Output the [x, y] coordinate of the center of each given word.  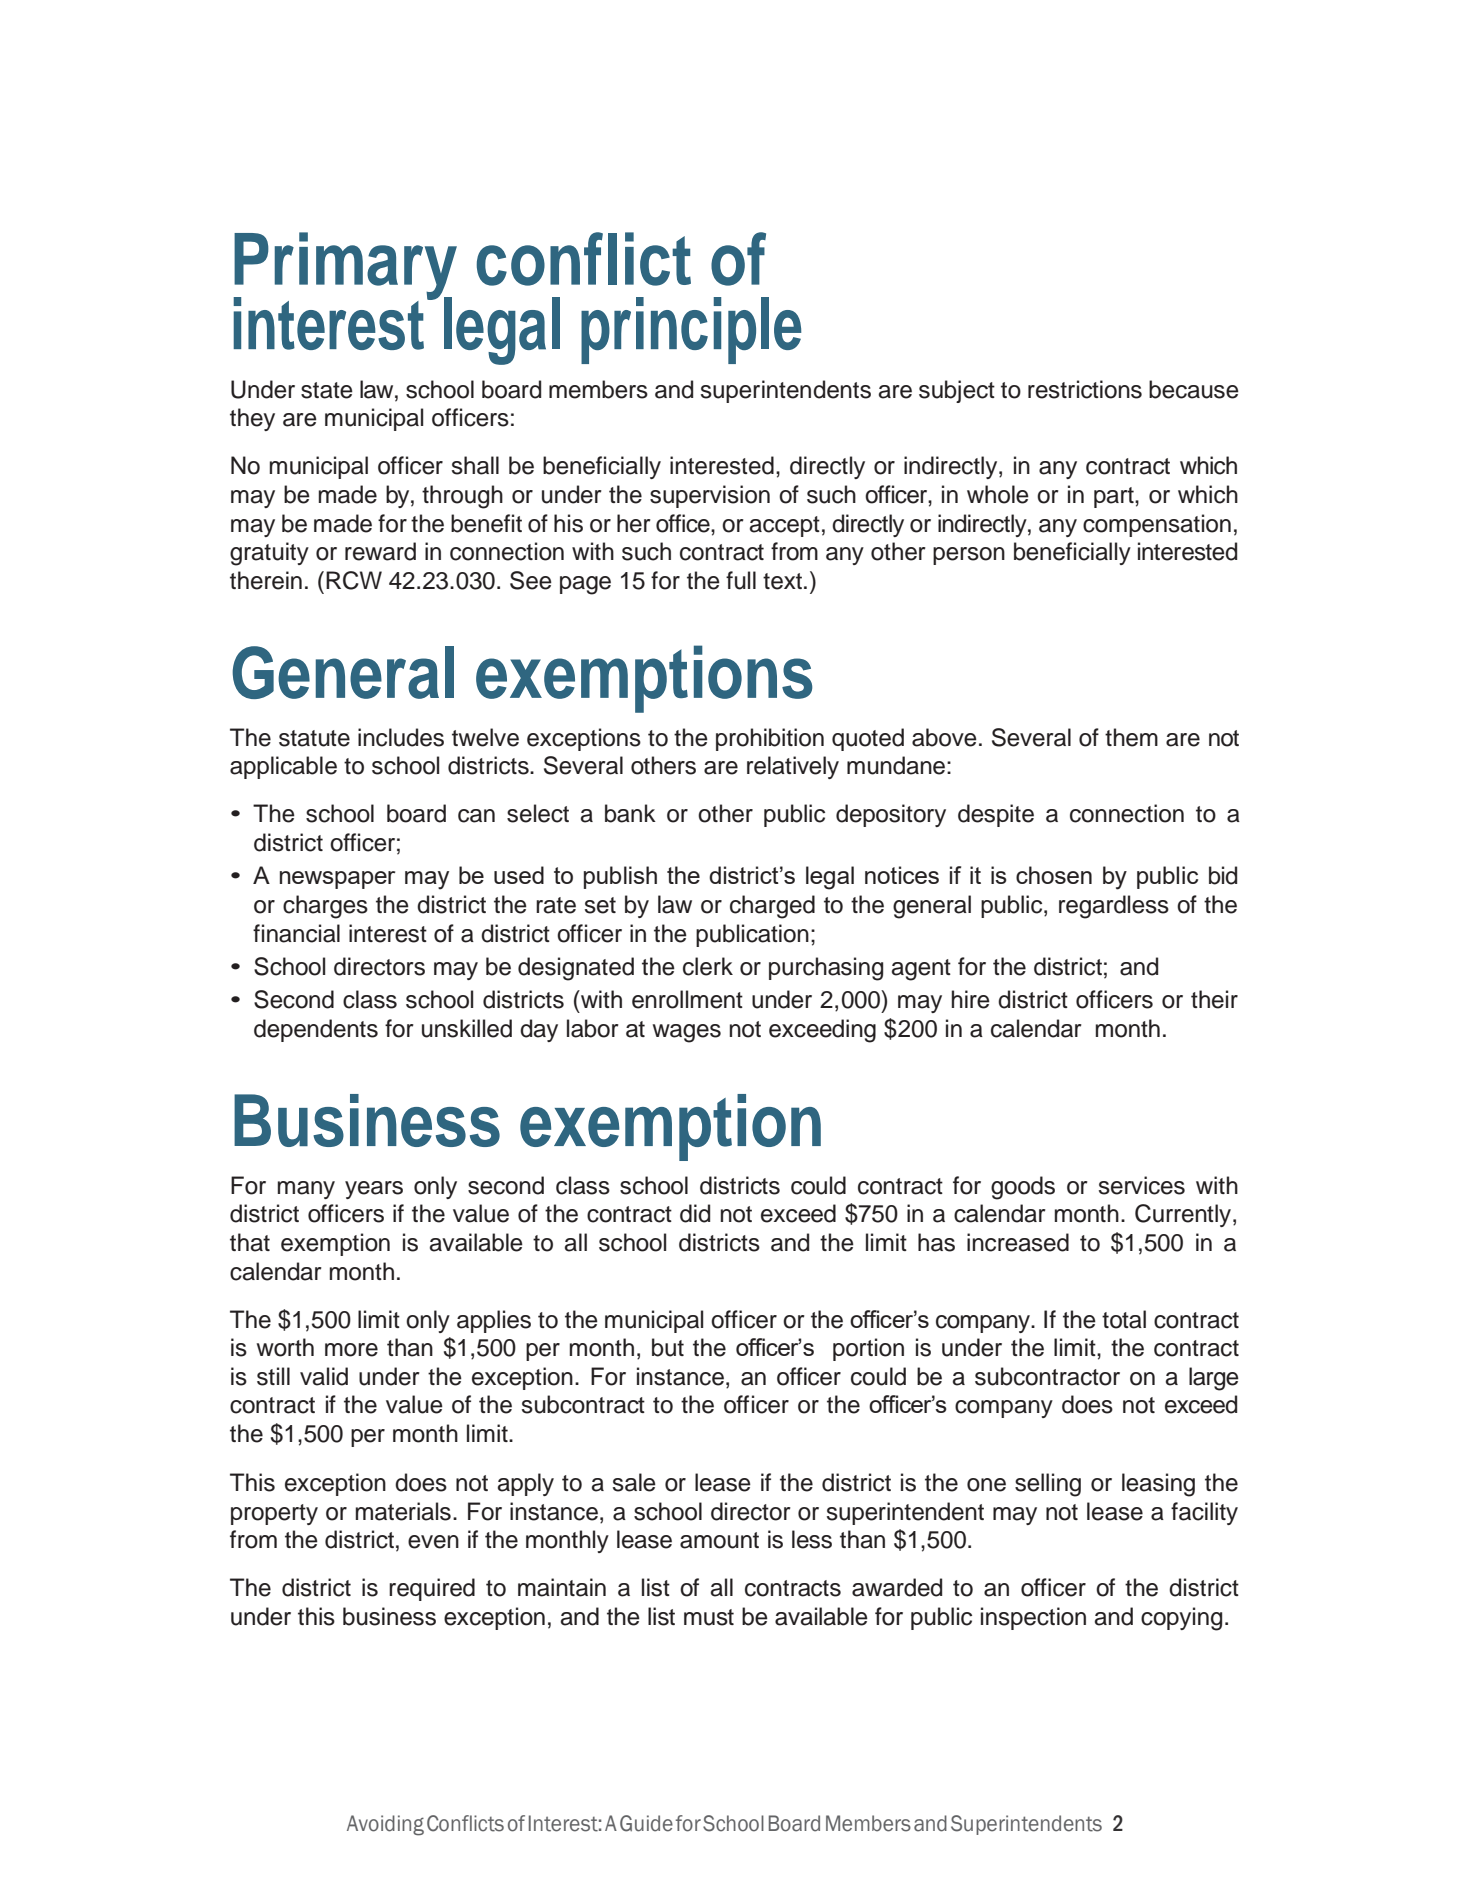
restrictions [1085, 389]
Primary [345, 267]
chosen [1054, 875]
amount [719, 1540]
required [432, 1589]
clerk [708, 966]
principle [691, 330]
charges [325, 907]
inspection [1033, 1618]
